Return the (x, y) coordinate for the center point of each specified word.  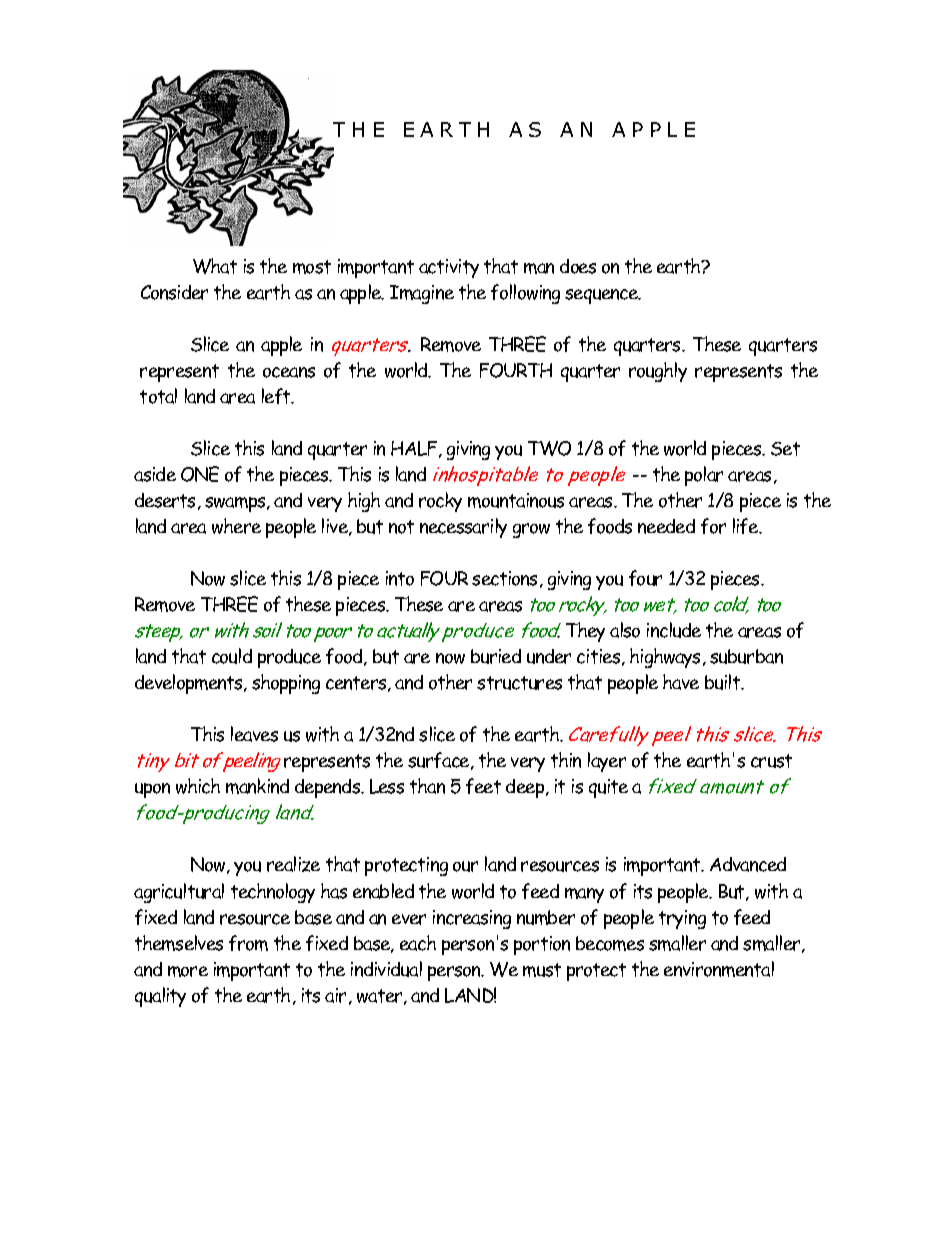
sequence (603, 296)
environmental (719, 969)
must (542, 970)
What (215, 266)
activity (449, 268)
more (188, 971)
